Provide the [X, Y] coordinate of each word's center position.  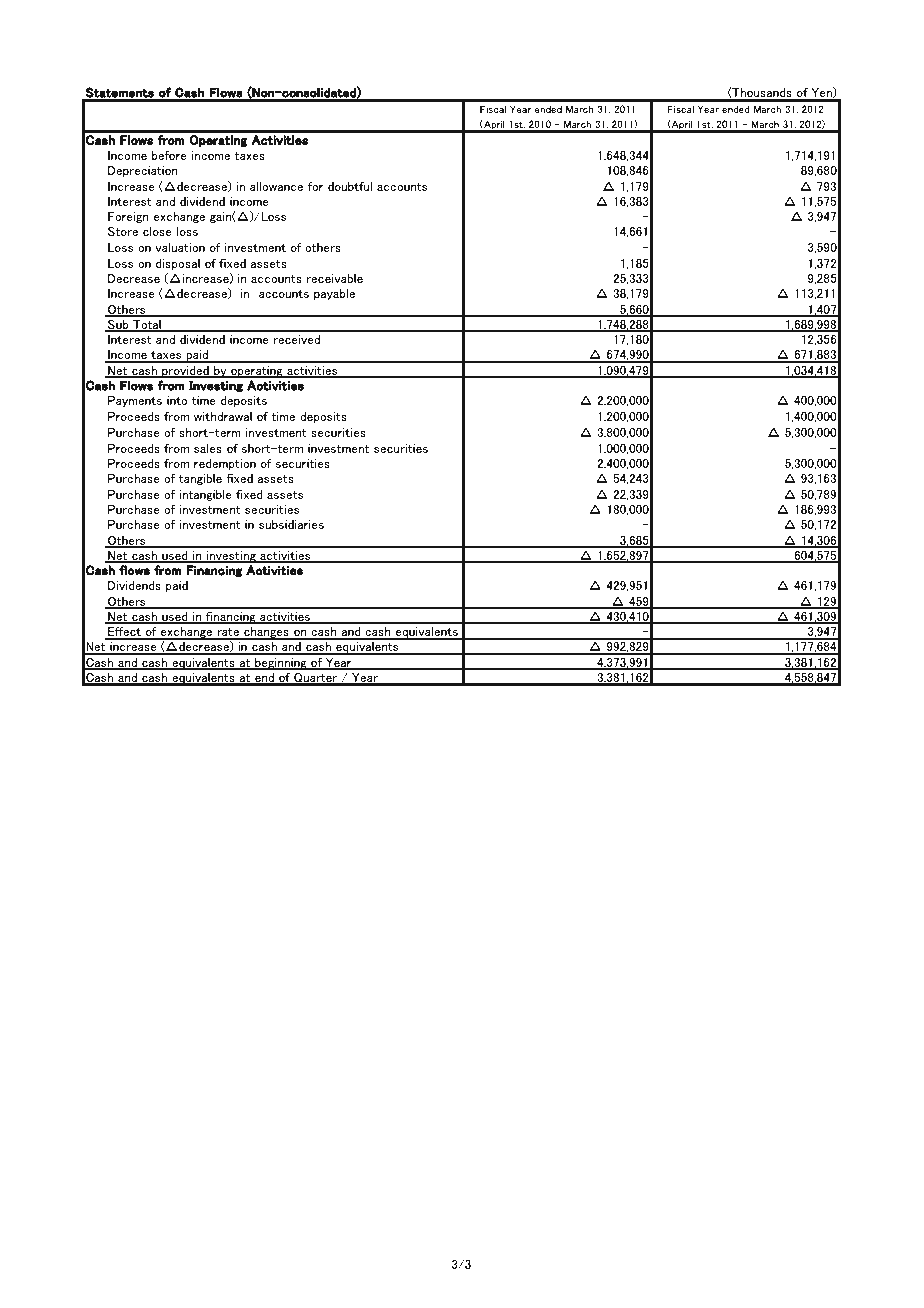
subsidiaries [291, 524]
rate [228, 633]
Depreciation [143, 171]
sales [208, 448]
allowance [276, 186]
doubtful [350, 186]
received [296, 339]
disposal [178, 264]
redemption [225, 464]
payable [334, 294]
